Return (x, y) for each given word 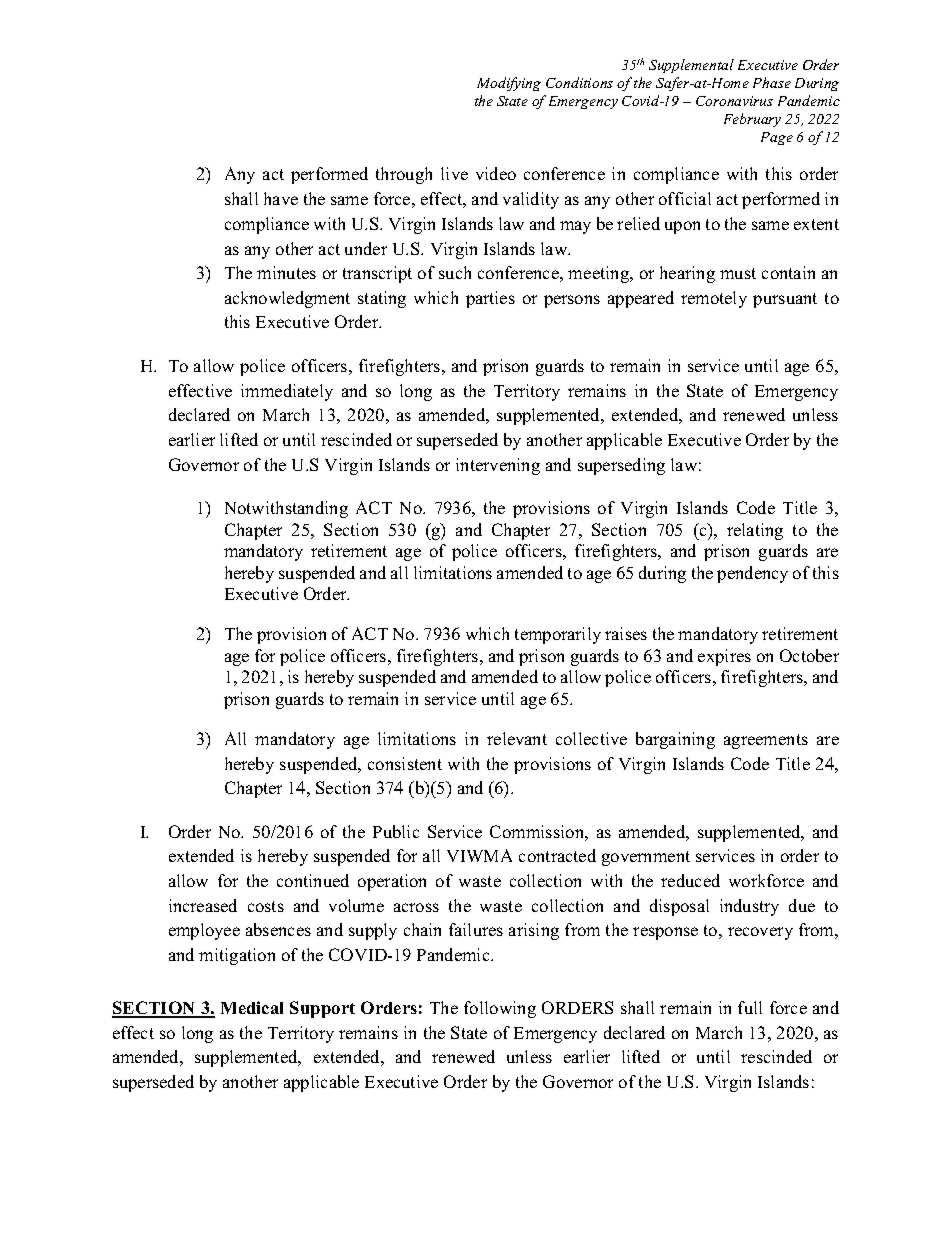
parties (490, 299)
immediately (287, 392)
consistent (405, 763)
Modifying (509, 84)
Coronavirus (734, 101)
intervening (498, 466)
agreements (766, 741)
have (281, 198)
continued (313, 880)
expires (724, 657)
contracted (557, 855)
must (738, 273)
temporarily (558, 635)
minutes (286, 272)
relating (755, 531)
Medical (252, 1007)
